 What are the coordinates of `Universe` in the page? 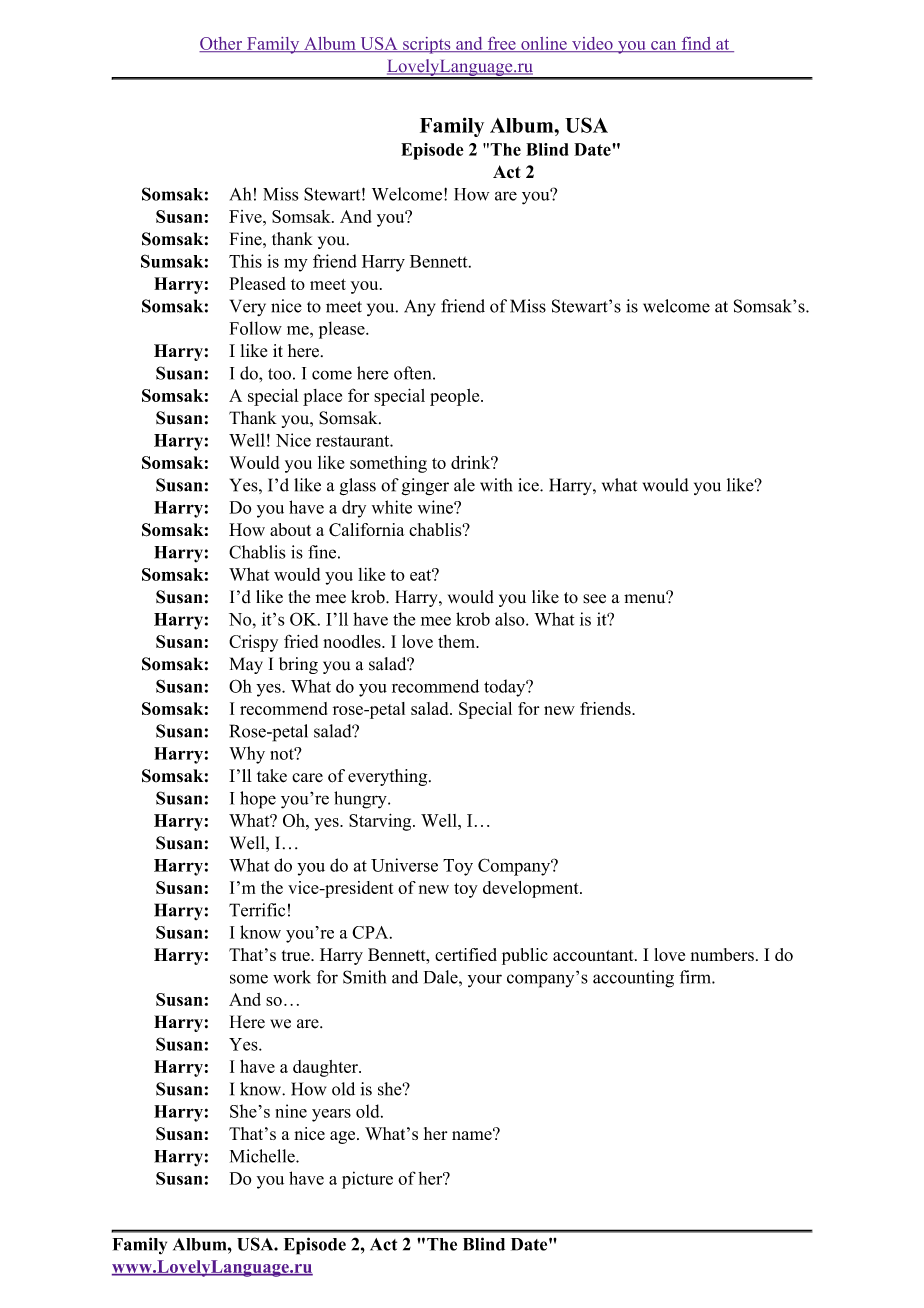 It's located at (404, 865).
